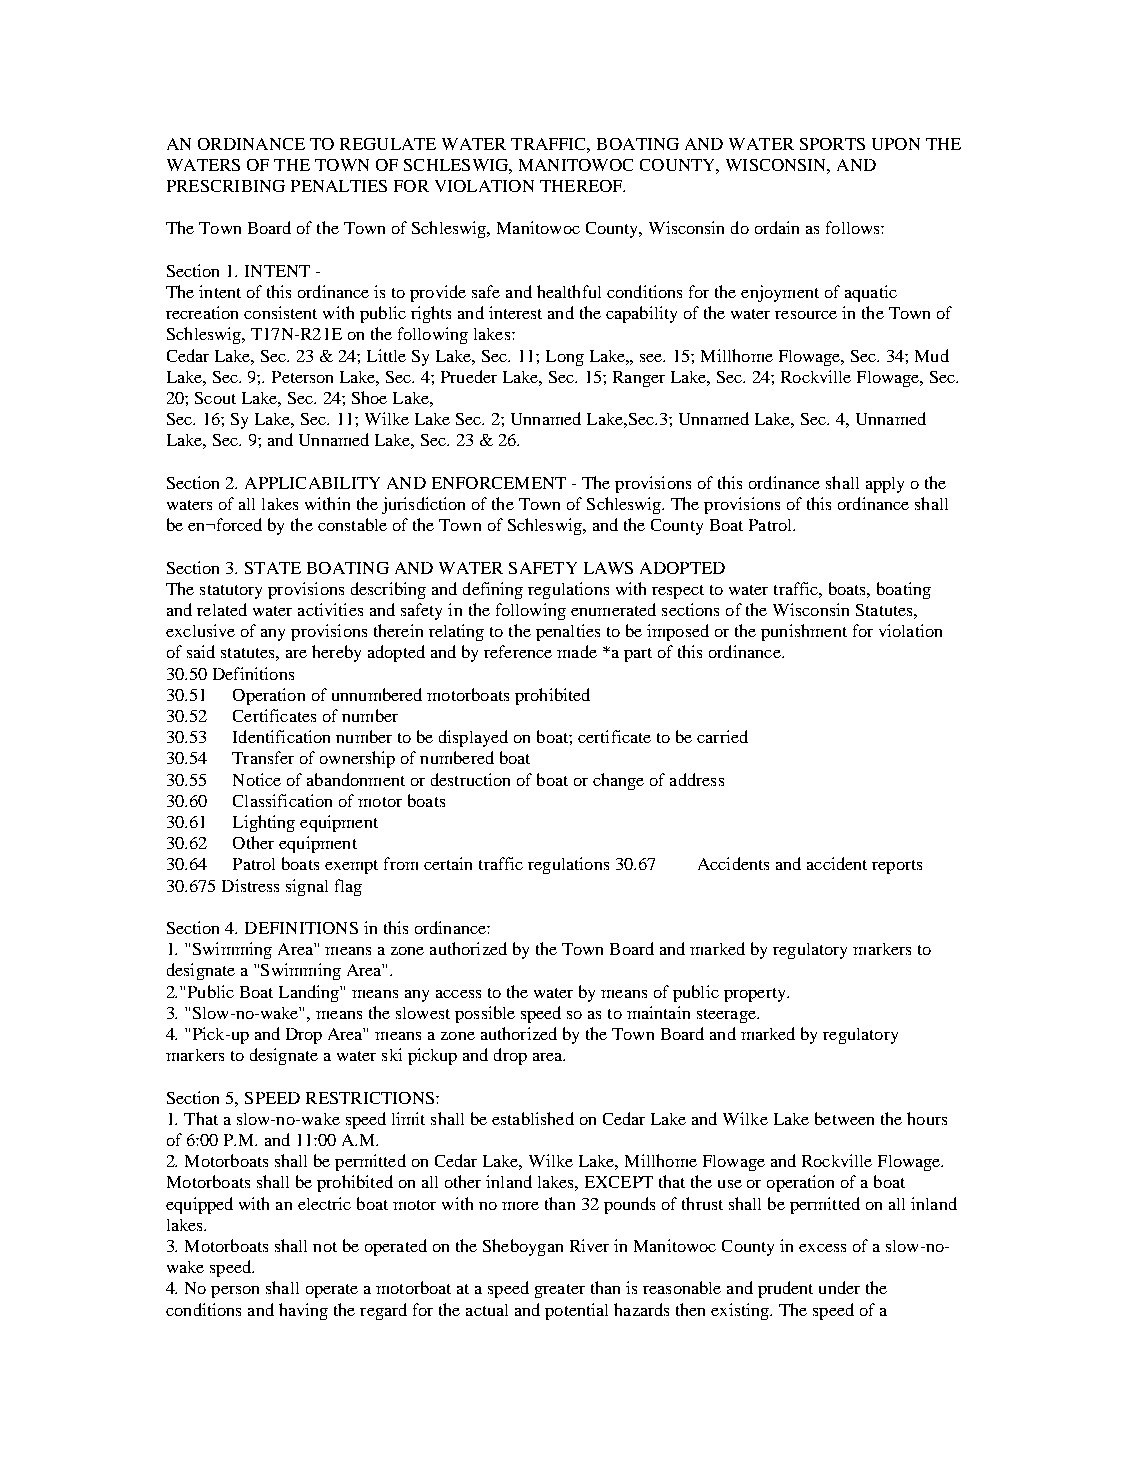  I want to click on property, so click(756, 995).
